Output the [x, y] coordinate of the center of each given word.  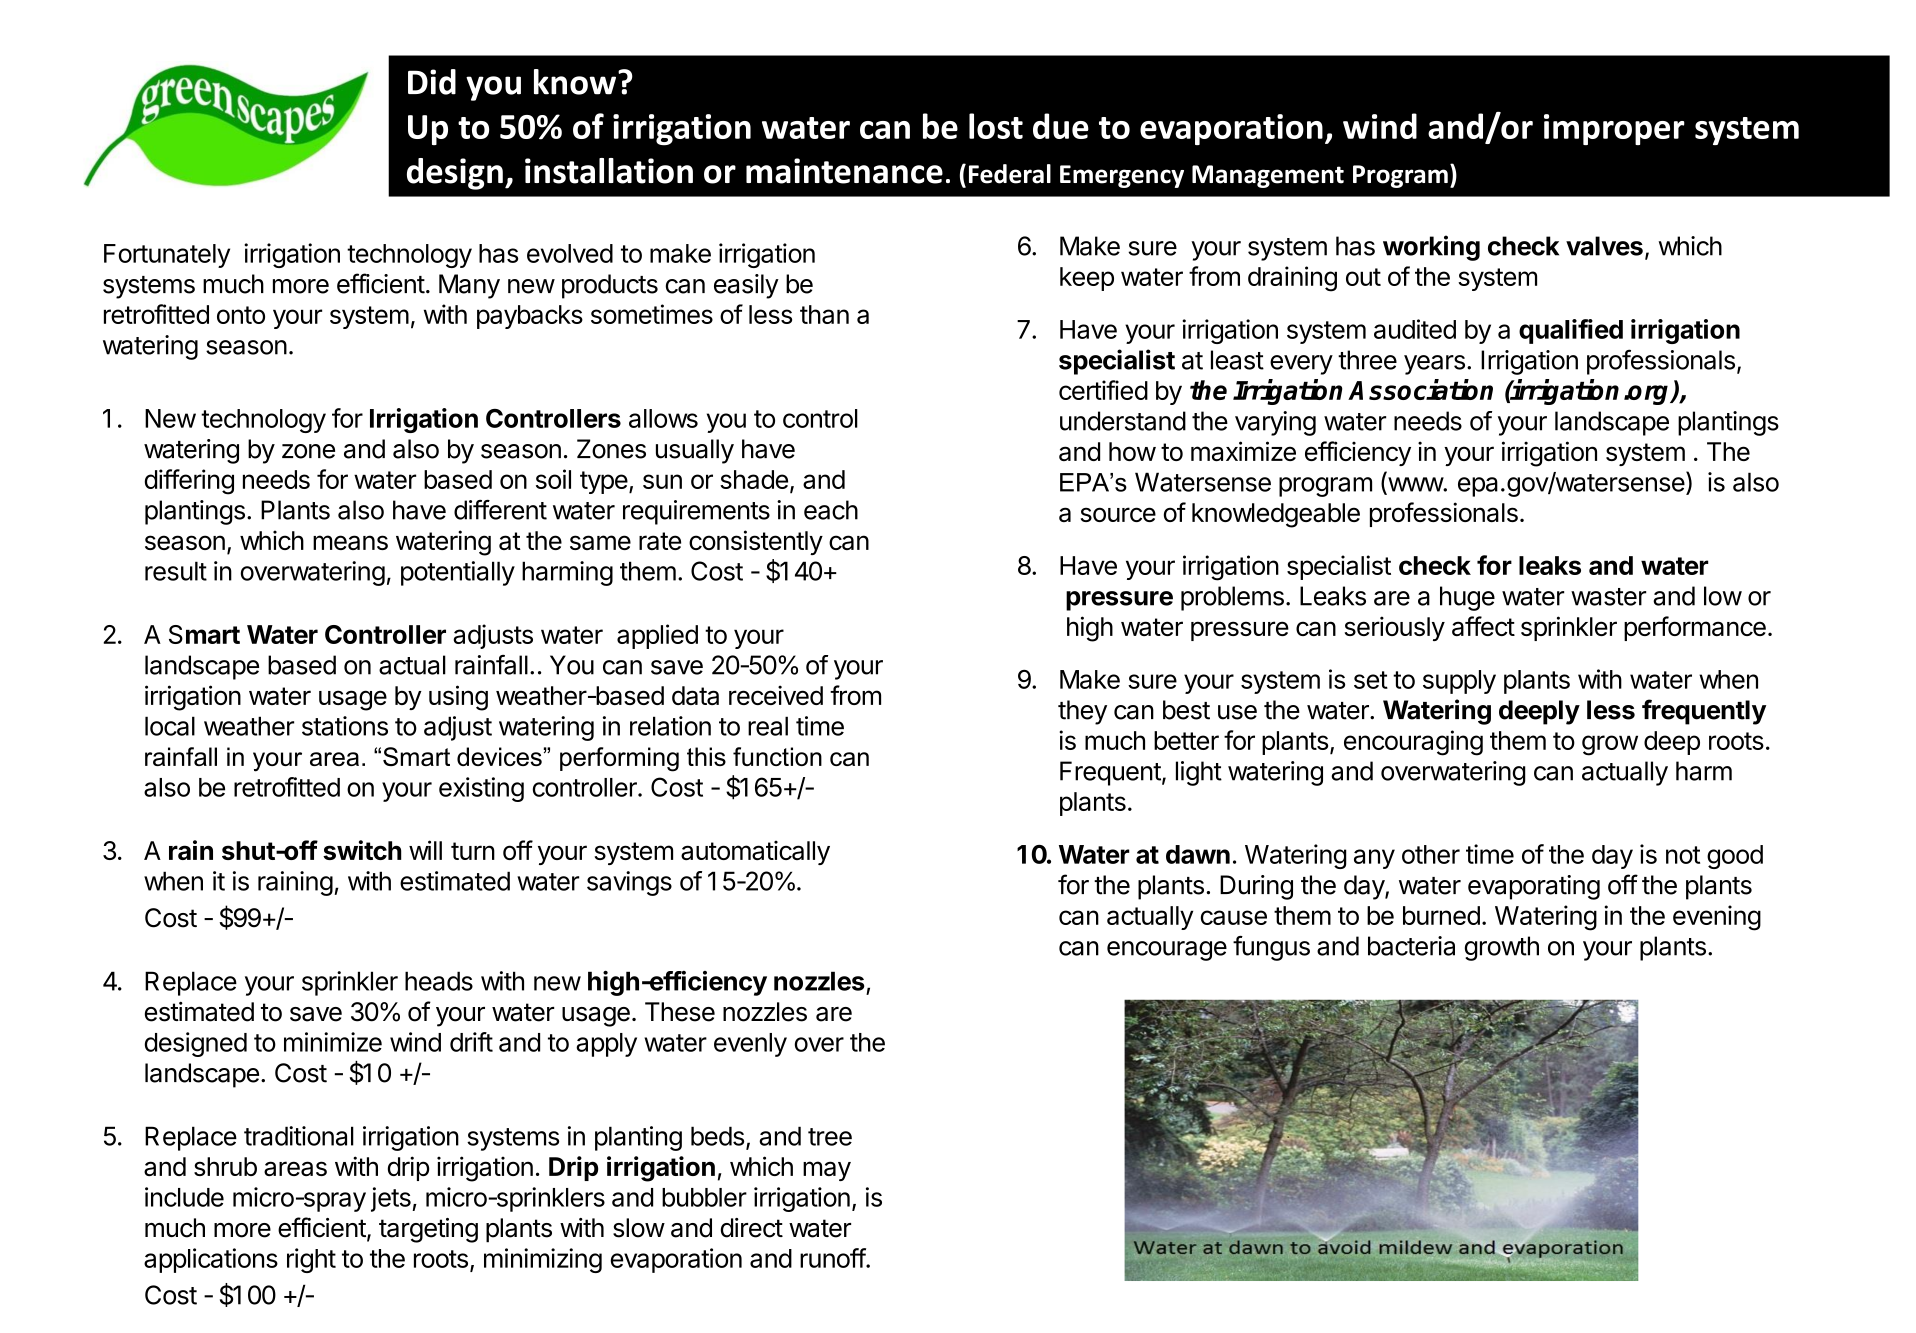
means [350, 542]
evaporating [1534, 887]
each [831, 510]
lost [996, 126]
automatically [755, 852]
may [827, 1171]
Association [1420, 389]
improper [1614, 129]
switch [362, 850]
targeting [428, 1230]
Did [432, 82]
